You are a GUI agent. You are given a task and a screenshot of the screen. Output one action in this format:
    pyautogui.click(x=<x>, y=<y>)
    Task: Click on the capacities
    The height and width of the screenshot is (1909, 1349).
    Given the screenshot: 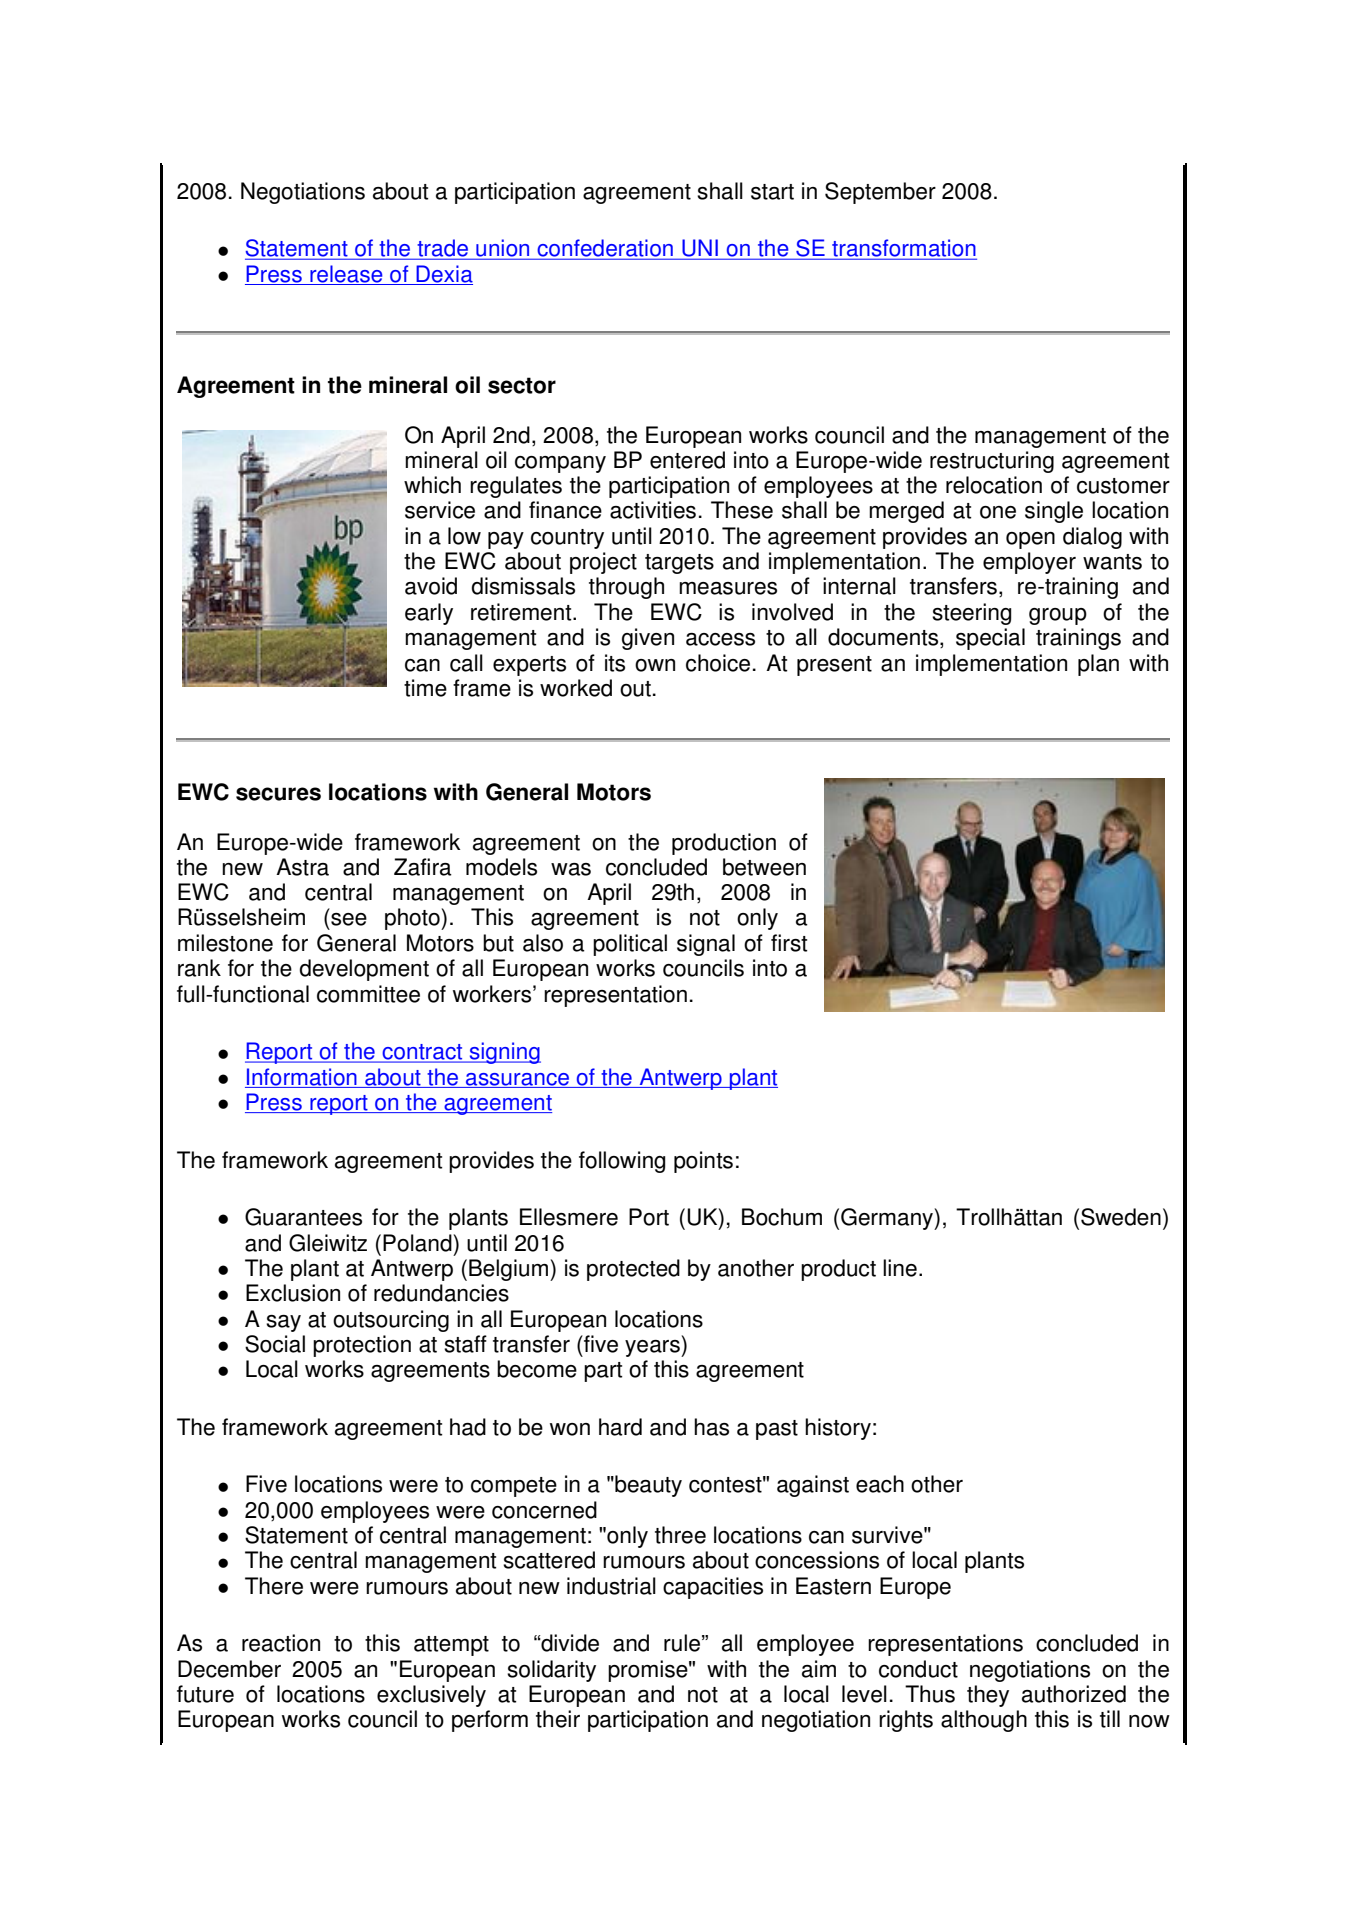 What is the action you would take?
    pyautogui.click(x=713, y=1588)
